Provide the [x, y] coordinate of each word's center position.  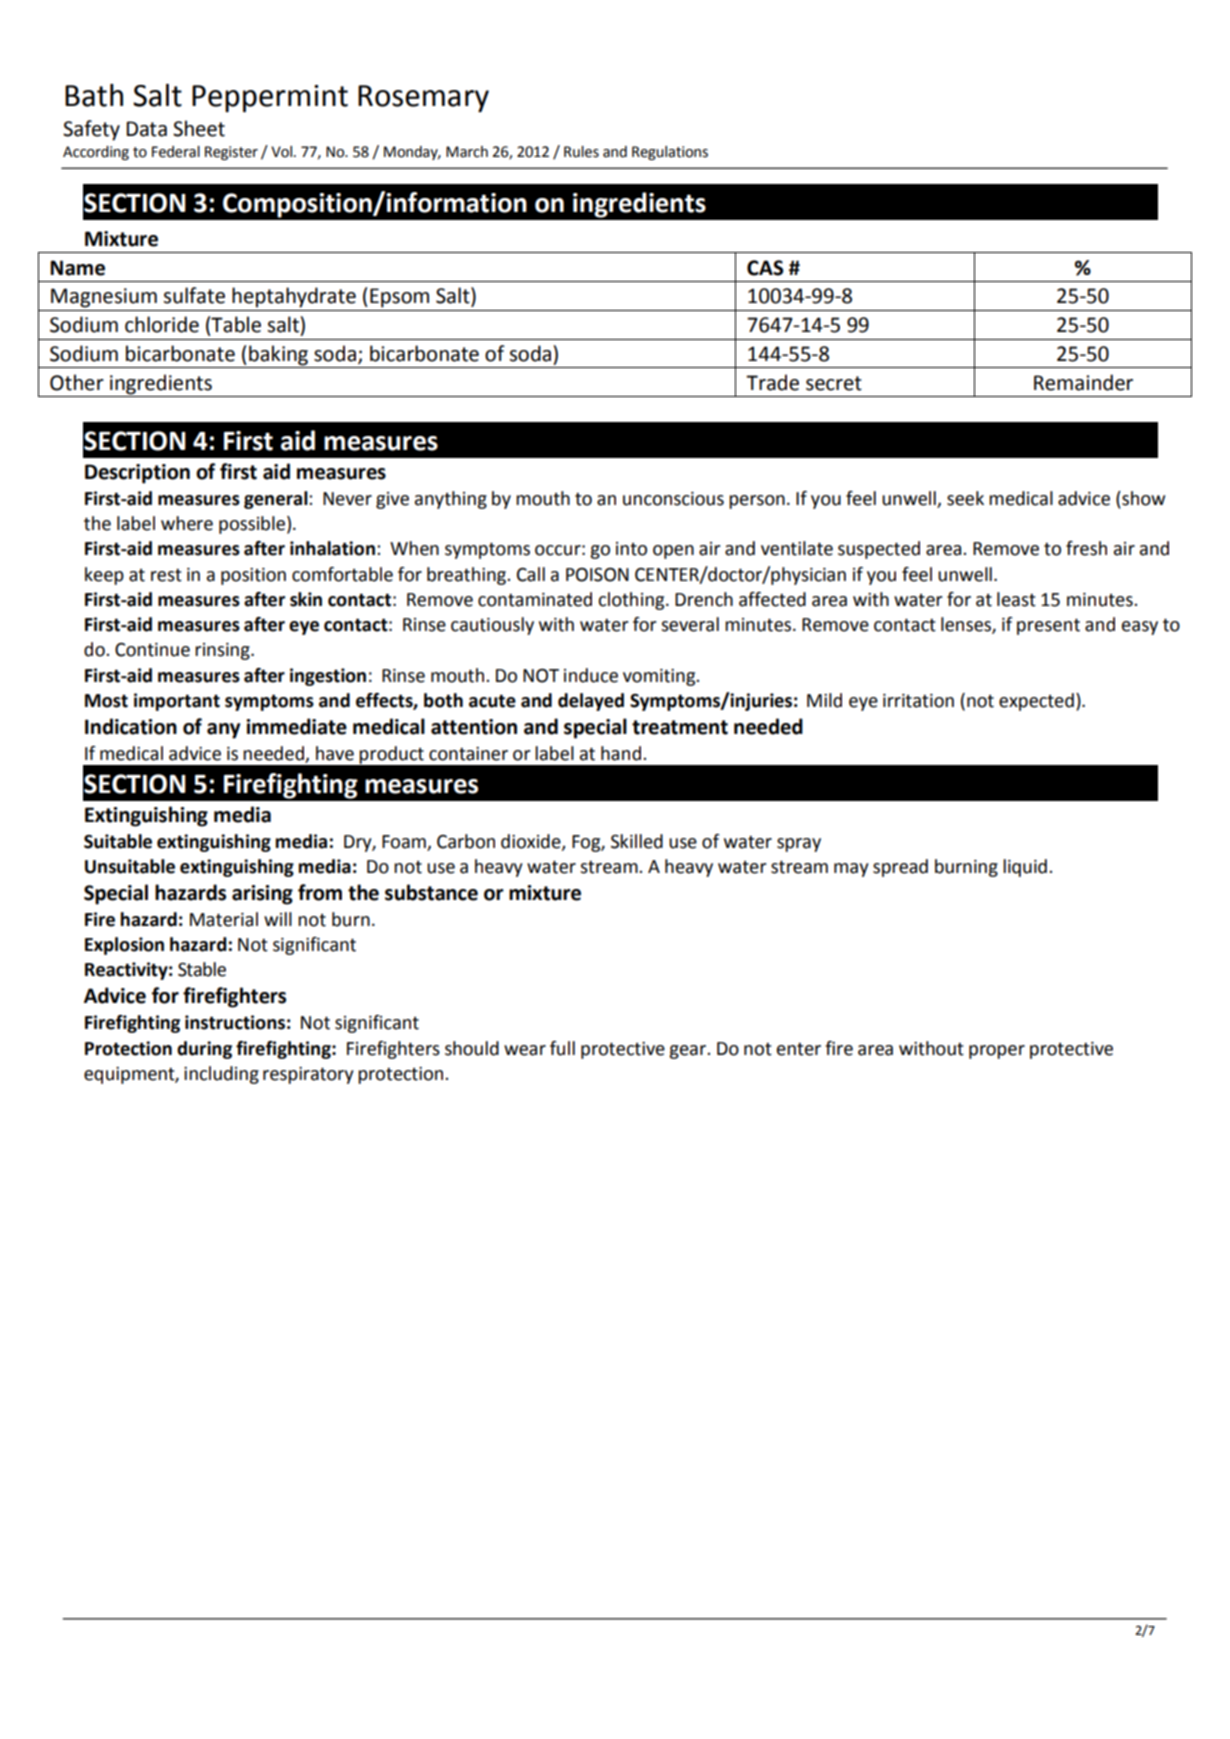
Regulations [670, 153]
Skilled [637, 841]
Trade [772, 382]
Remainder [1083, 382]
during [204, 1050]
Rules [581, 152]
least [1016, 599]
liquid [1025, 868]
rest [166, 575]
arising [262, 895]
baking [278, 355]
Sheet [199, 128]
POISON [597, 575]
